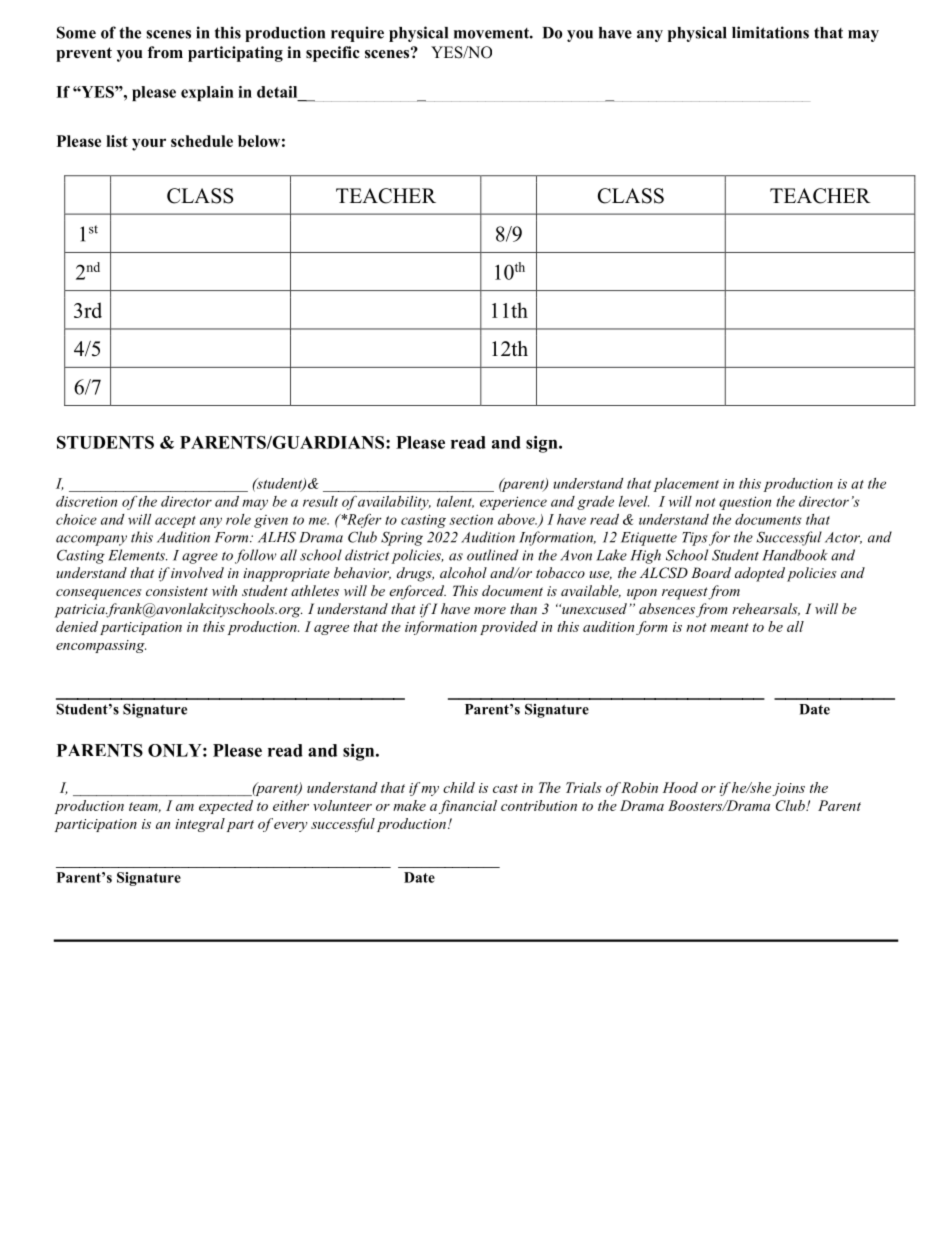 The width and height of the image is (952, 1233). What do you see at coordinates (686, 485) in the image?
I see `placement` at bounding box center [686, 485].
